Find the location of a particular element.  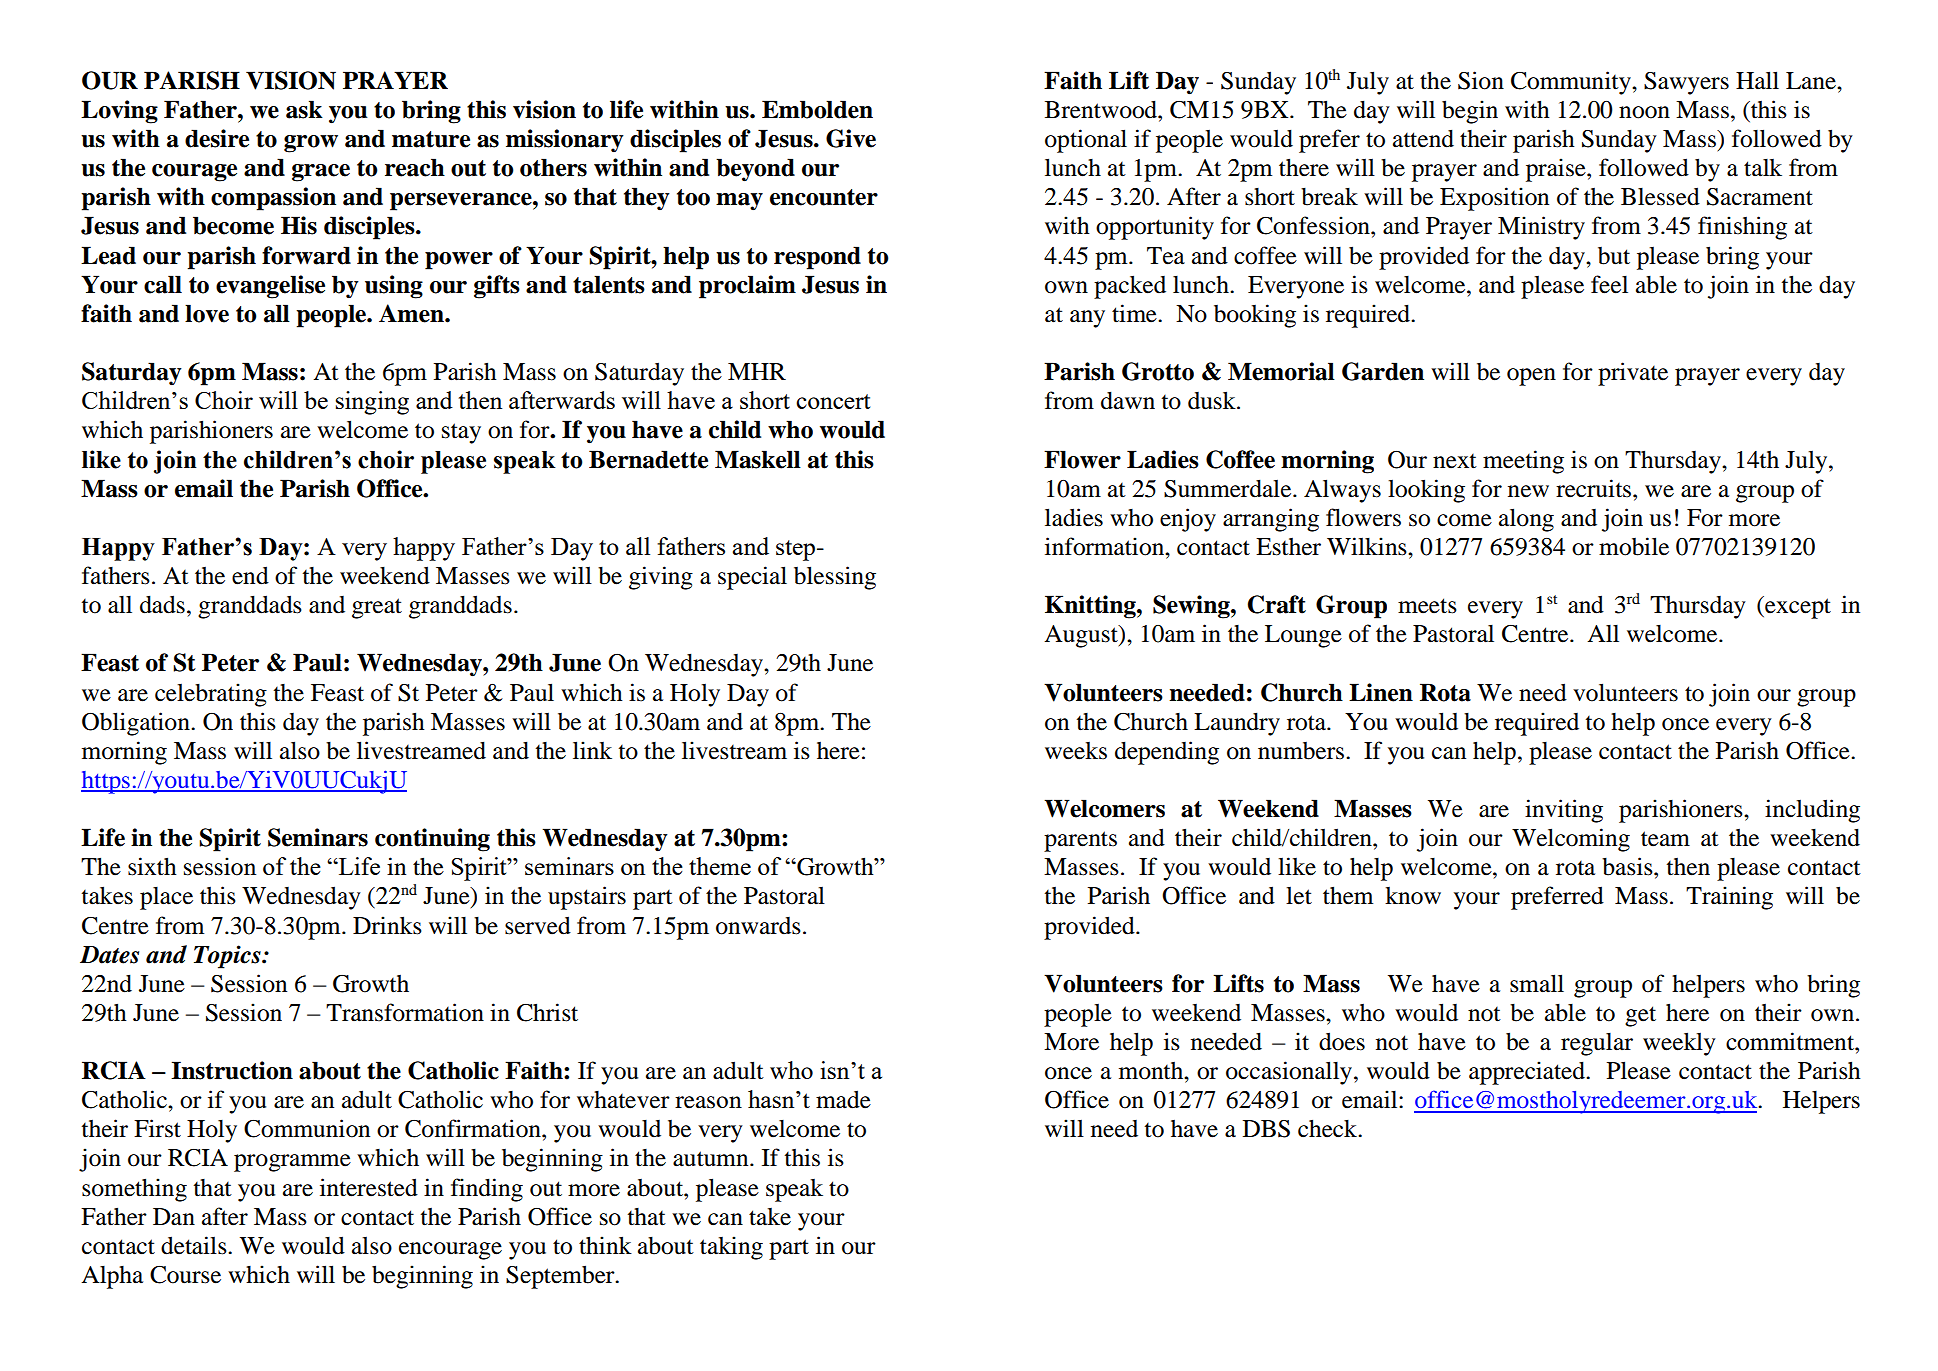

Give is located at coordinates (851, 138).
